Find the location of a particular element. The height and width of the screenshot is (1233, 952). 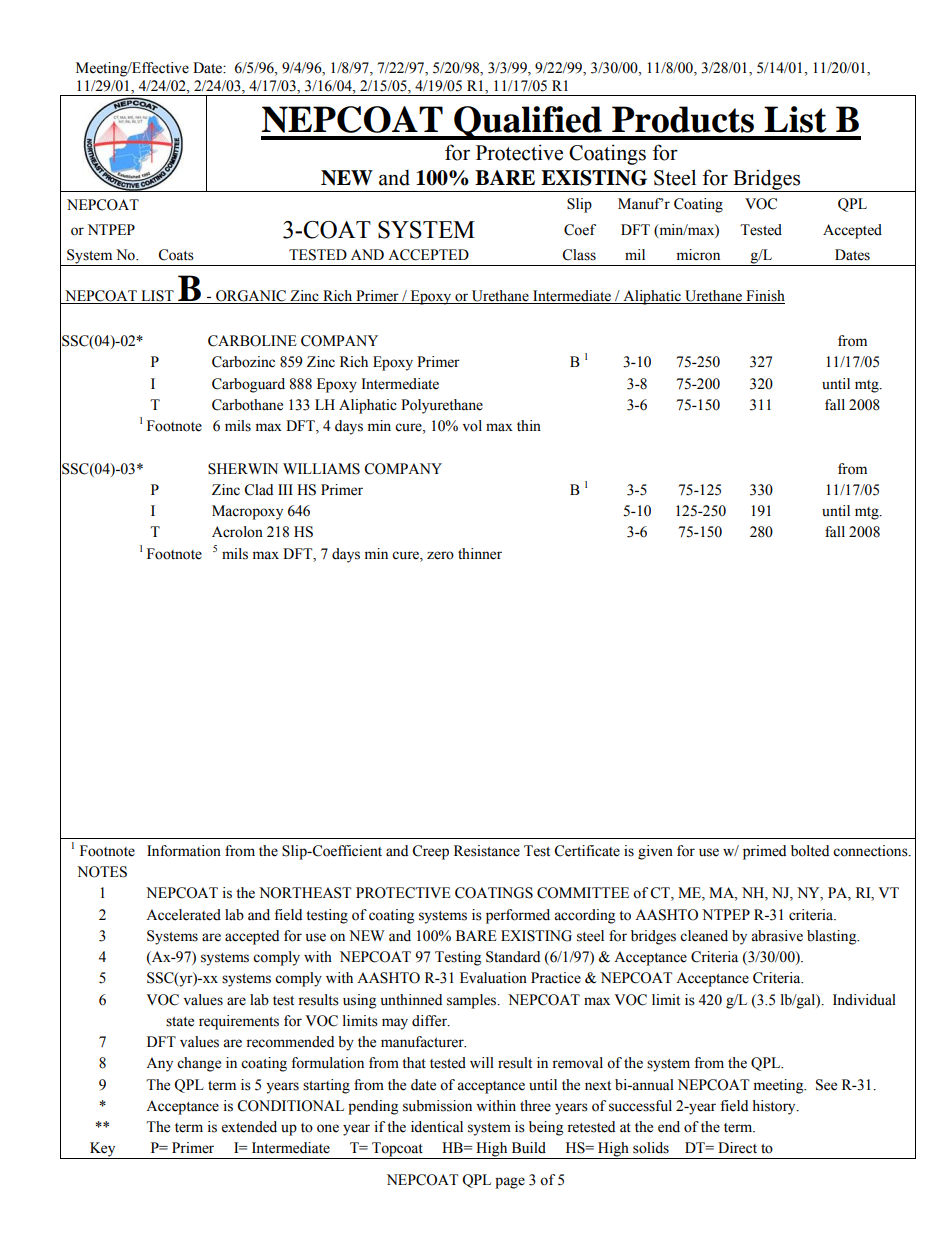

Clad is located at coordinates (258, 490).
